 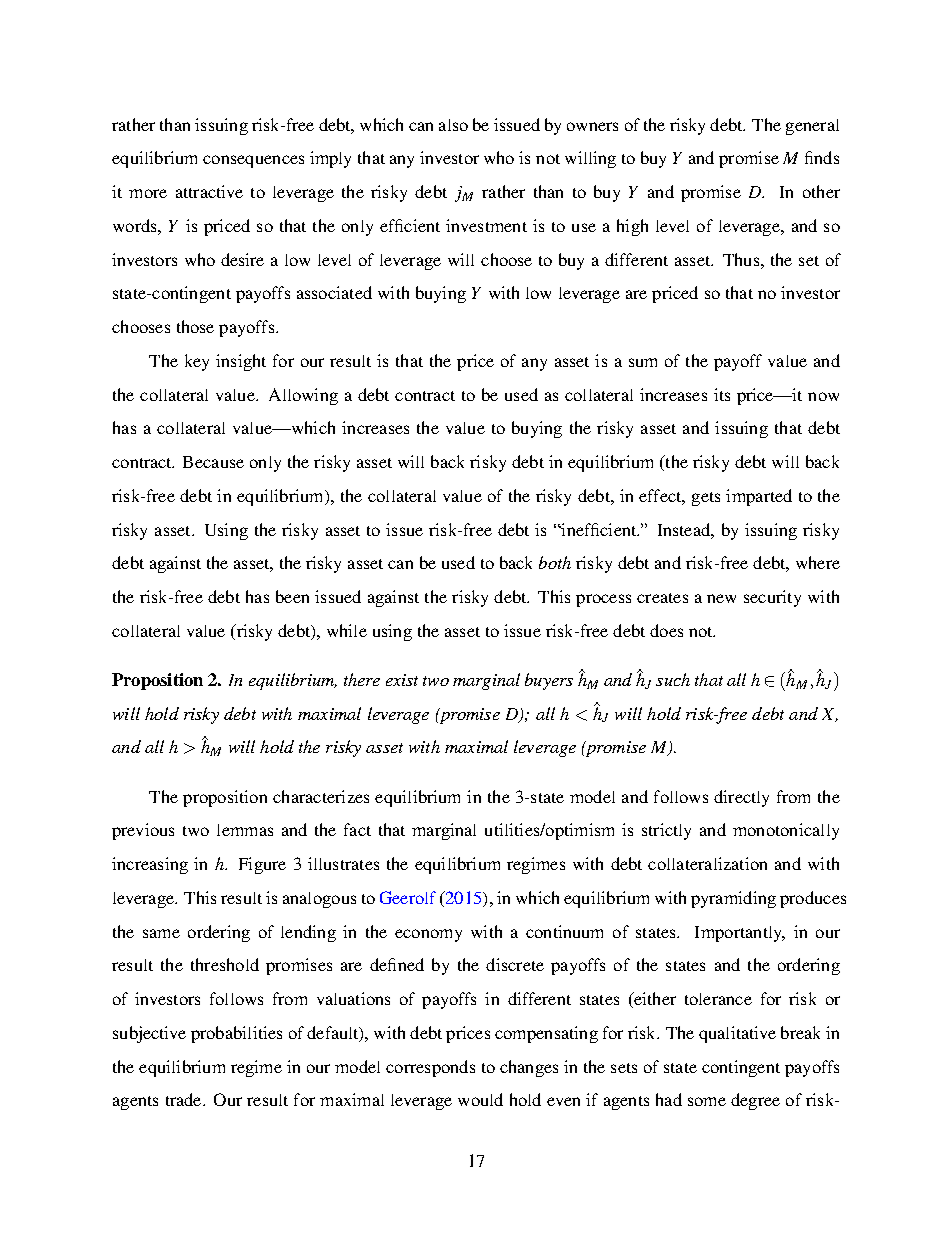 What do you see at coordinates (453, 125) in the screenshot?
I see `also` at bounding box center [453, 125].
